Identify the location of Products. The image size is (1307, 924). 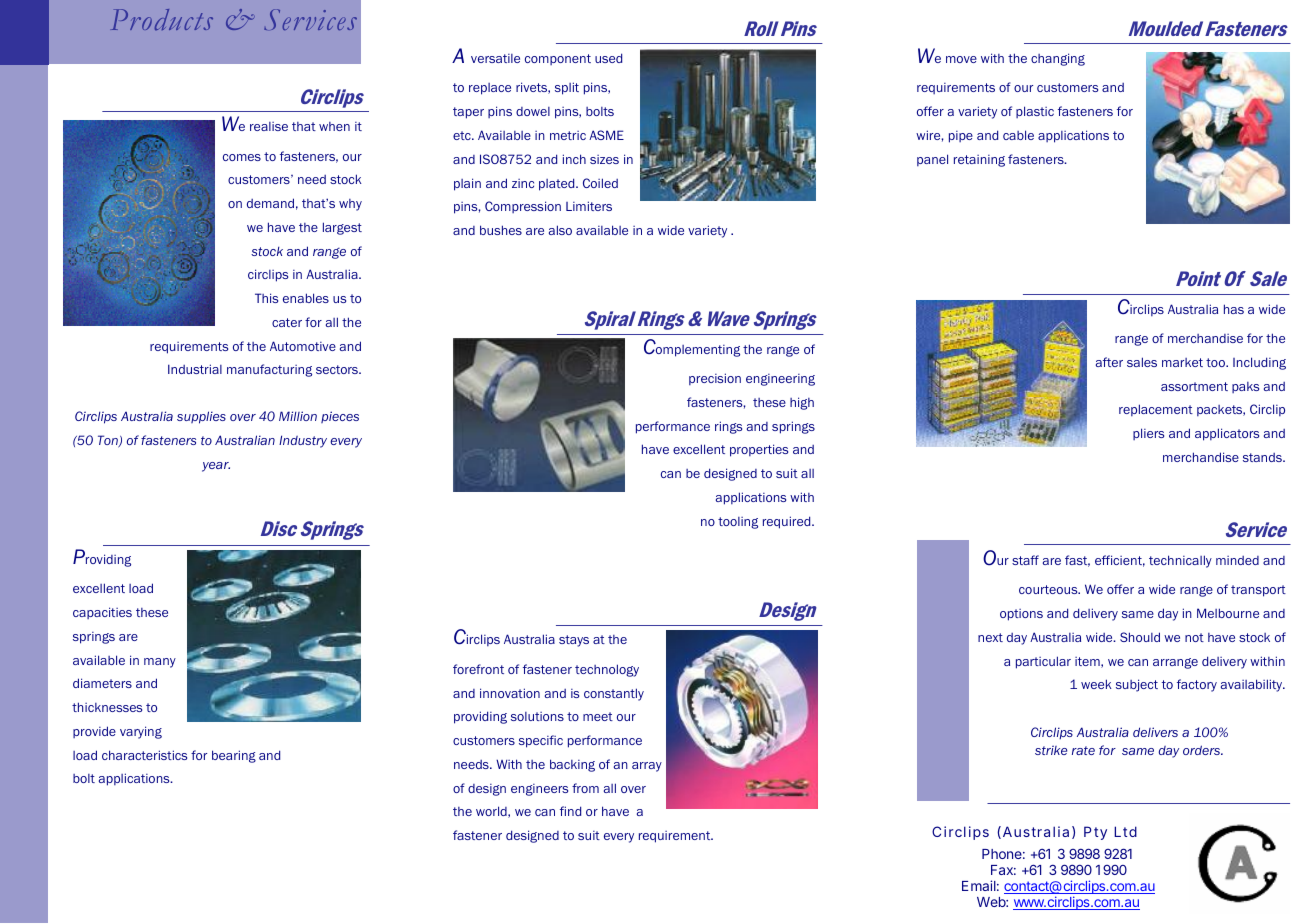
(162, 19).
